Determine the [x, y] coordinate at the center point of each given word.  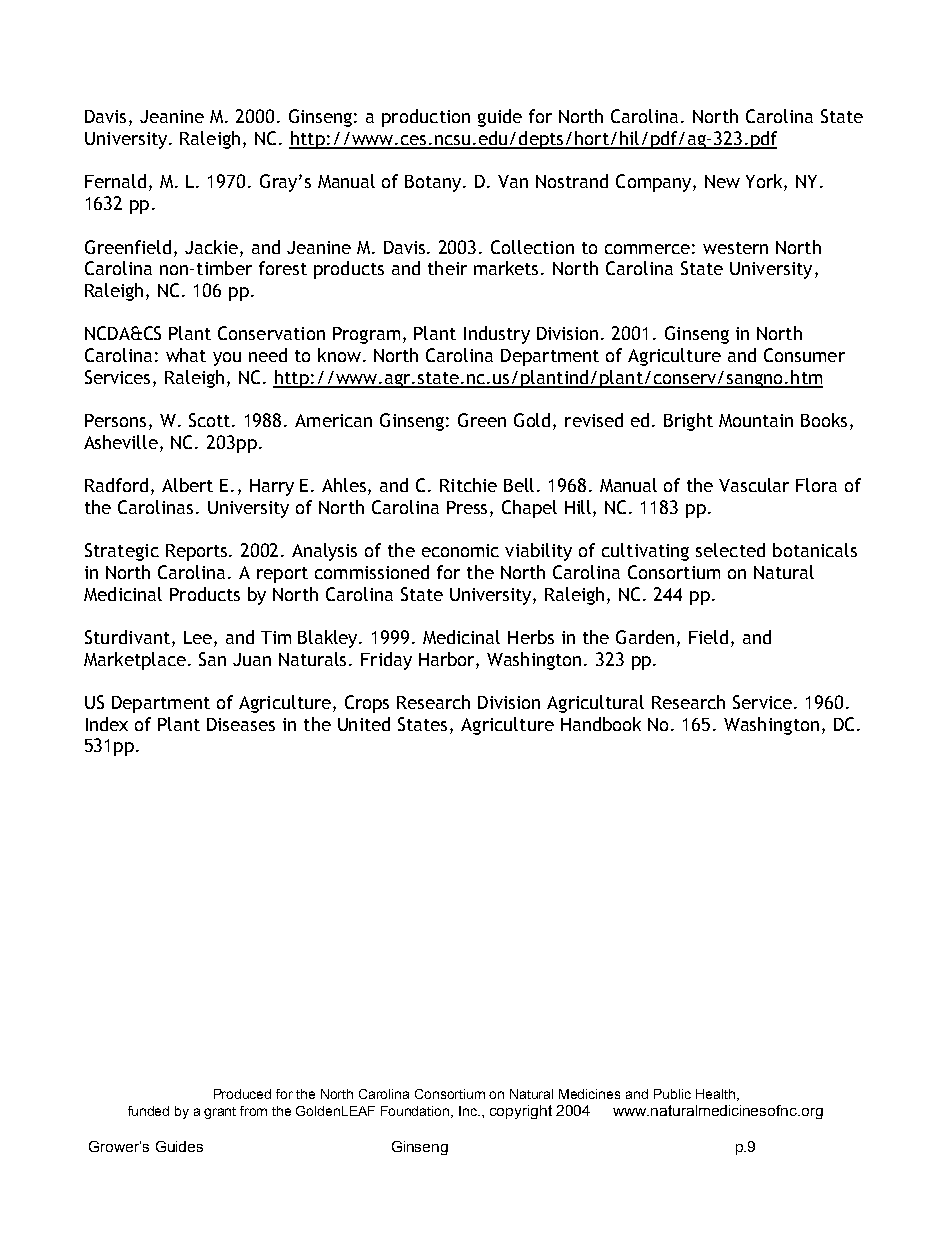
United [364, 724]
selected [730, 550]
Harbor [448, 659]
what [186, 355]
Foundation [416, 1112]
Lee [198, 637]
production [426, 118]
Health [715, 1094]
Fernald [115, 181]
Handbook [601, 724]
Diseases [241, 724]
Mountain [756, 420]
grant [220, 1113]
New [722, 181]
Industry [497, 335]
